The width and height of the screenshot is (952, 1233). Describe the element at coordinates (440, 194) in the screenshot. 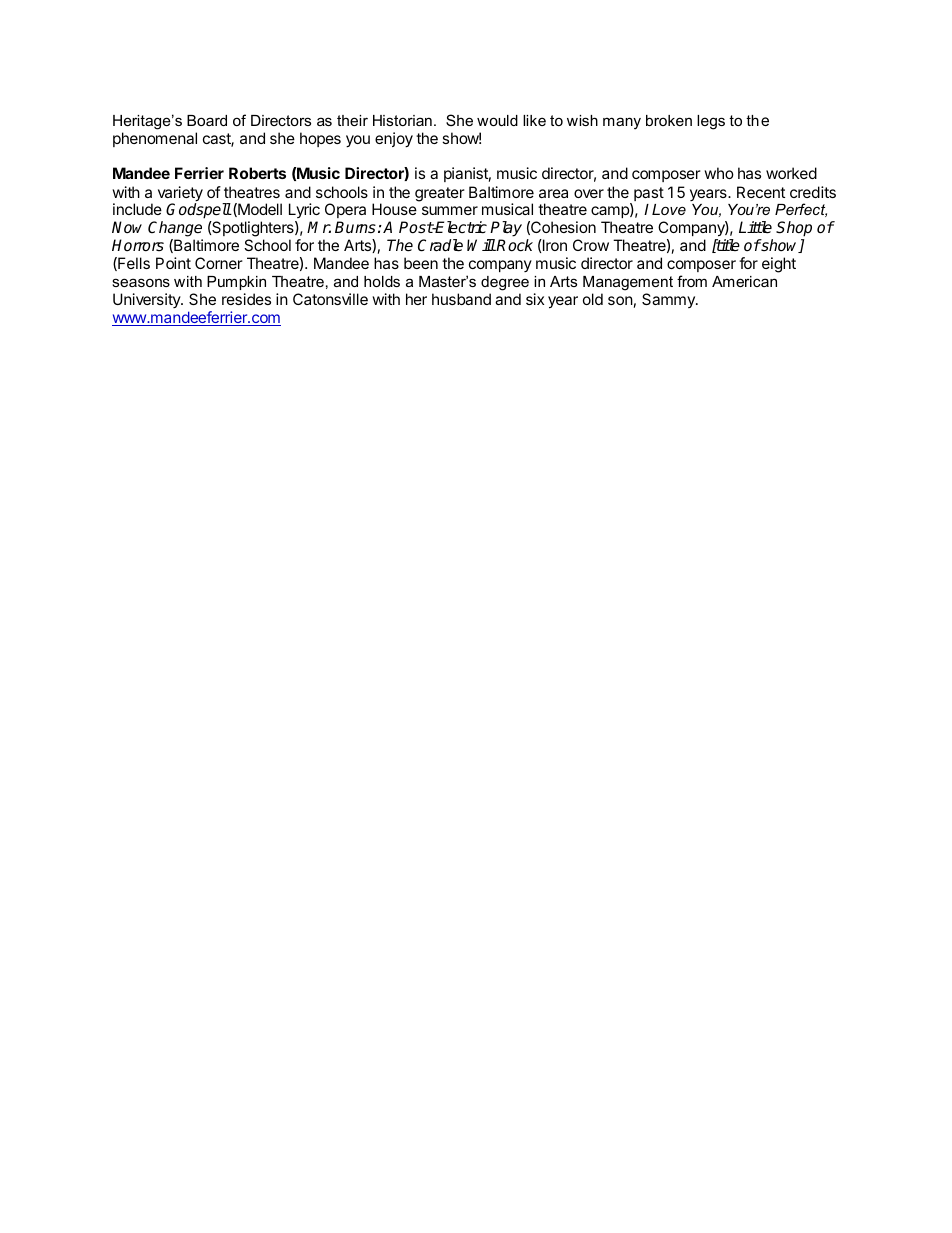

I see `greater` at that location.
